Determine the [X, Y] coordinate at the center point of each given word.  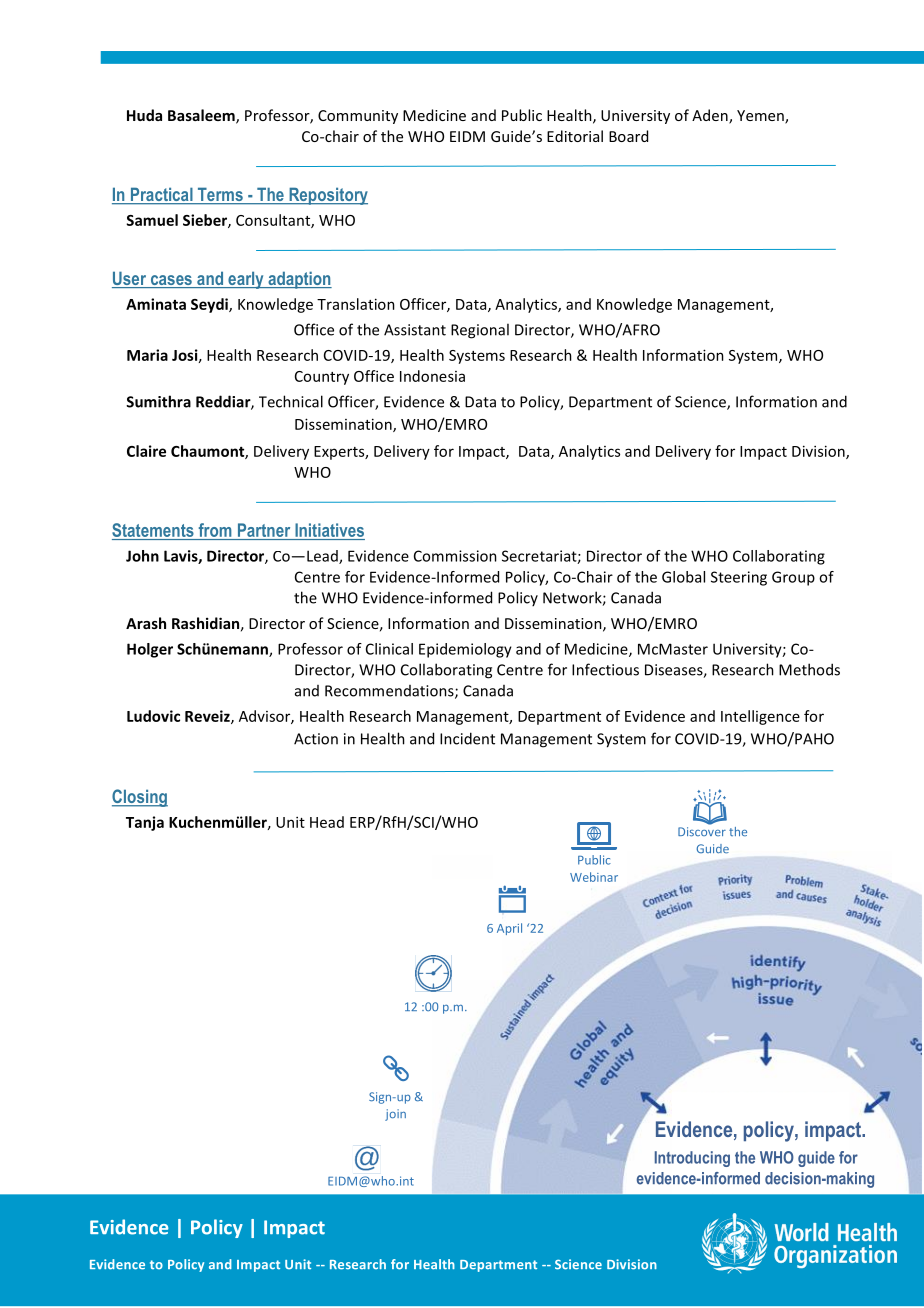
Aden [711, 116]
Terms [220, 195]
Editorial [575, 136]
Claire [146, 451]
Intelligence [760, 717]
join [395, 1115]
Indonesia [432, 376]
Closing [140, 798]
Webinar [594, 877]
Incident [467, 738]
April [509, 929]
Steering [739, 578]
